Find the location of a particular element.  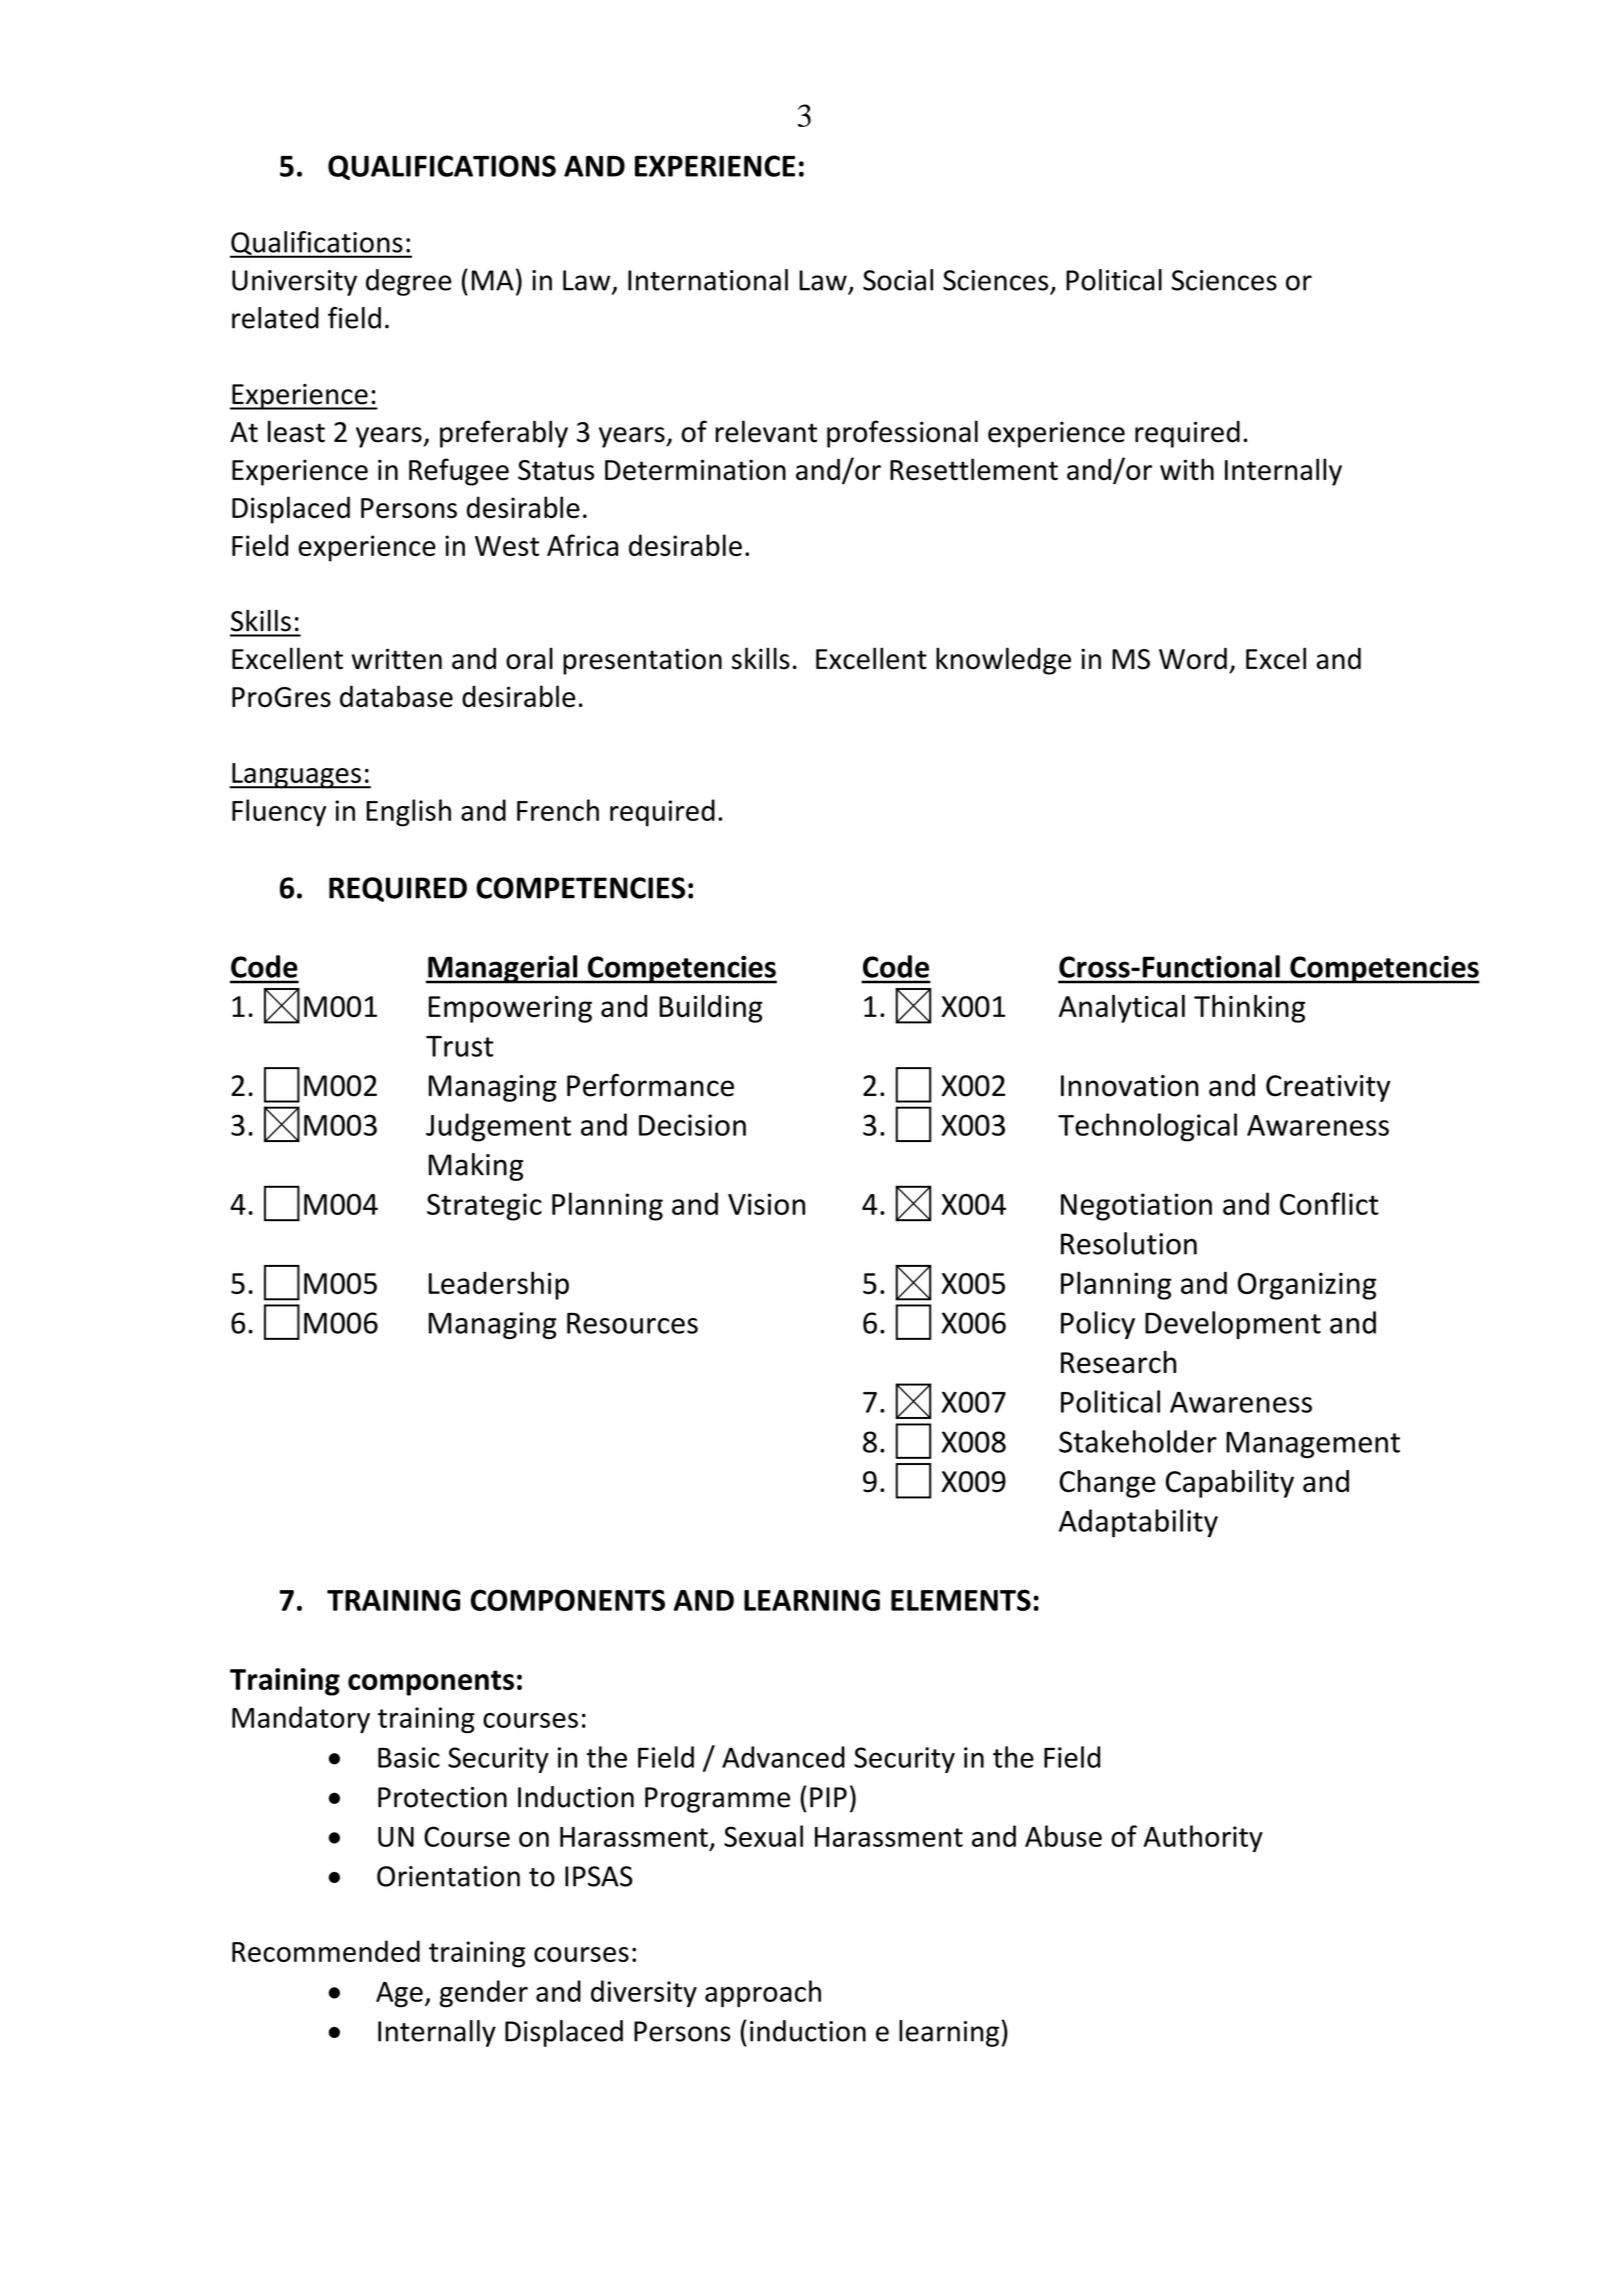

Recommended is located at coordinates (326, 1951).
